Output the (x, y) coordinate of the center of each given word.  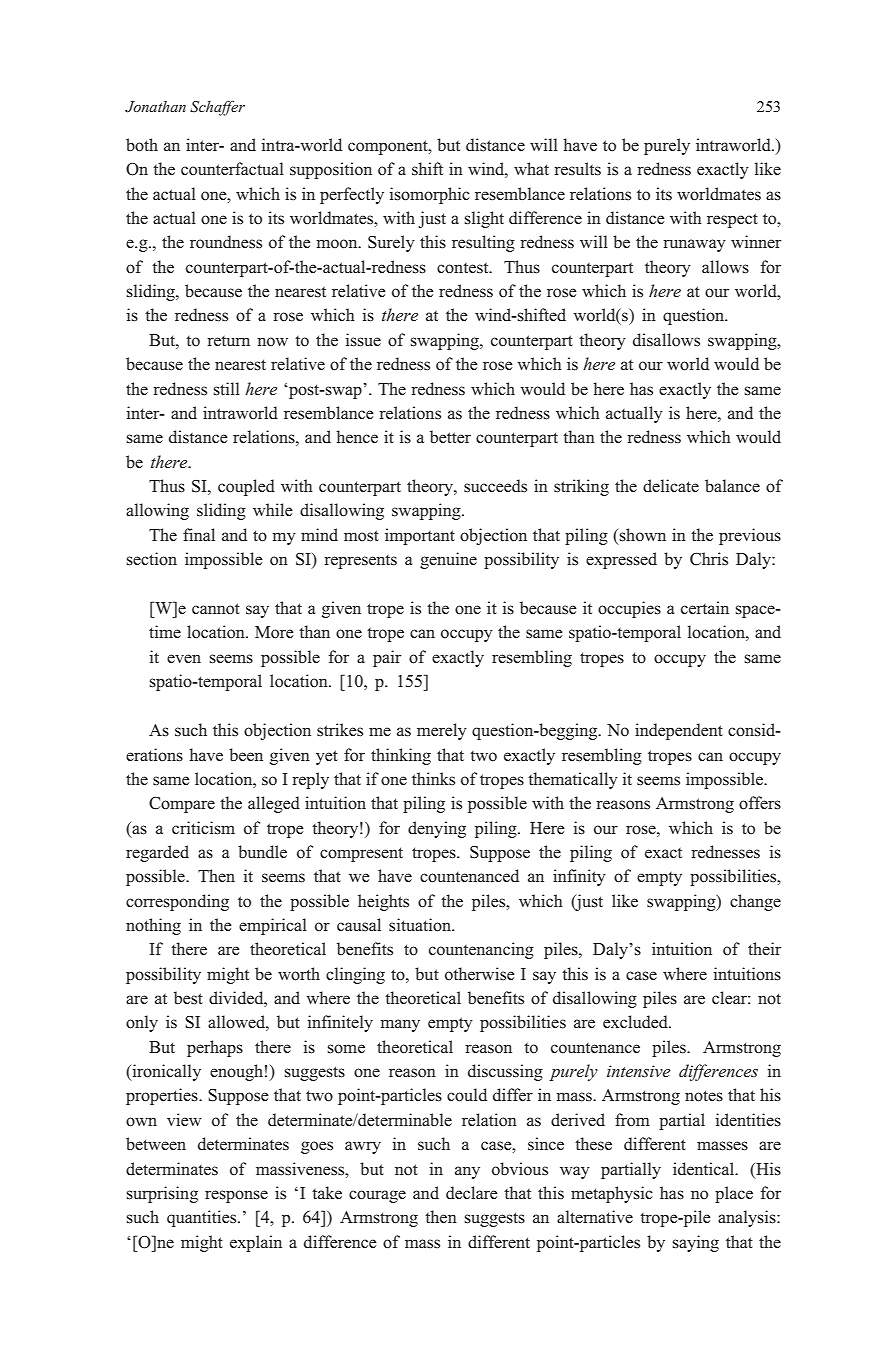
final (199, 534)
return (228, 341)
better (450, 436)
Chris (709, 559)
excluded (636, 1021)
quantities (203, 1218)
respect (732, 220)
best (188, 998)
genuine (448, 560)
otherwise (480, 974)
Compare (182, 805)
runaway (694, 245)
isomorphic (430, 195)
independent (679, 731)
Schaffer (217, 108)
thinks (433, 779)
